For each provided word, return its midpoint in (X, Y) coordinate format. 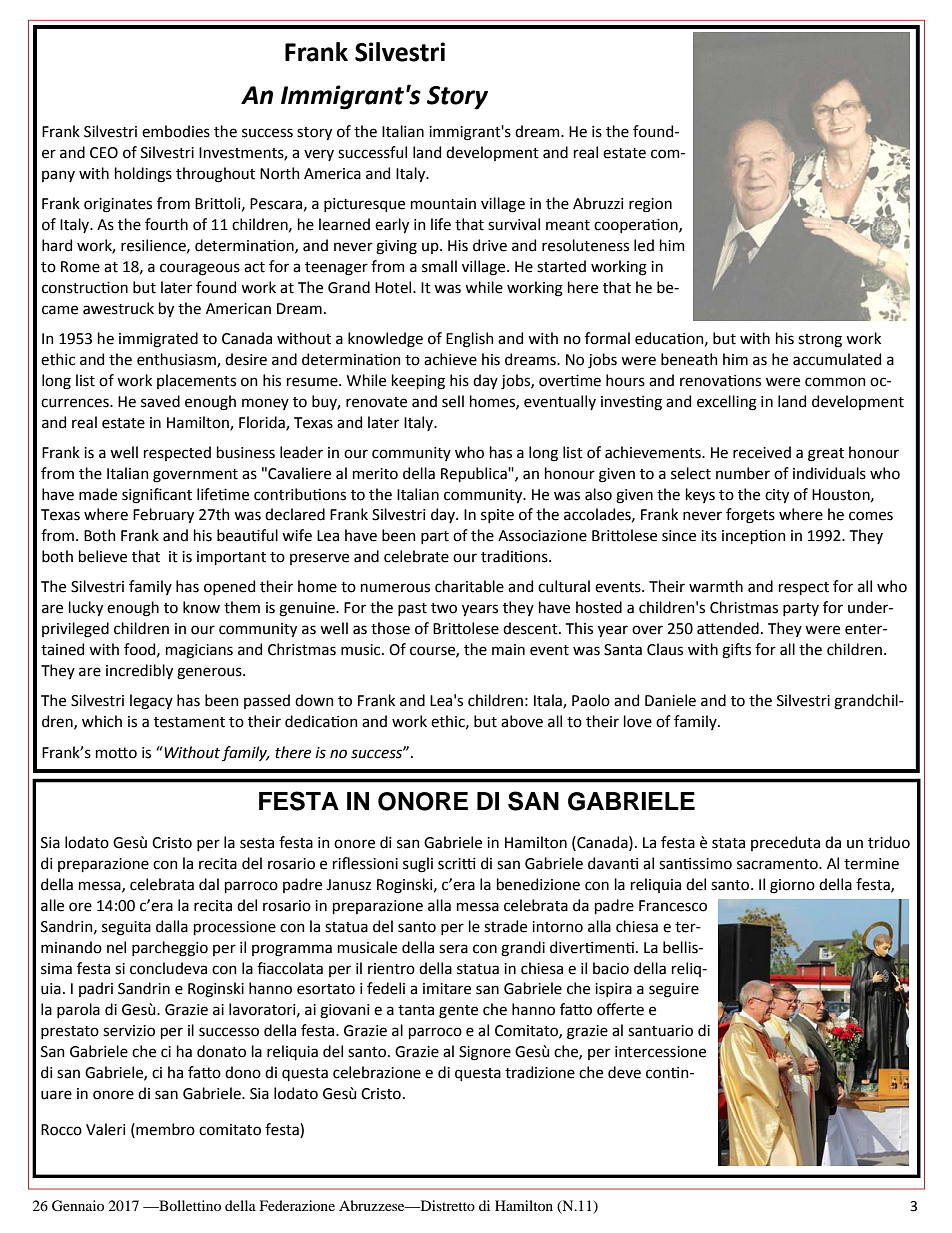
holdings (143, 175)
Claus (665, 649)
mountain (443, 204)
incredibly (139, 671)
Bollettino (189, 1205)
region (650, 205)
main (508, 650)
